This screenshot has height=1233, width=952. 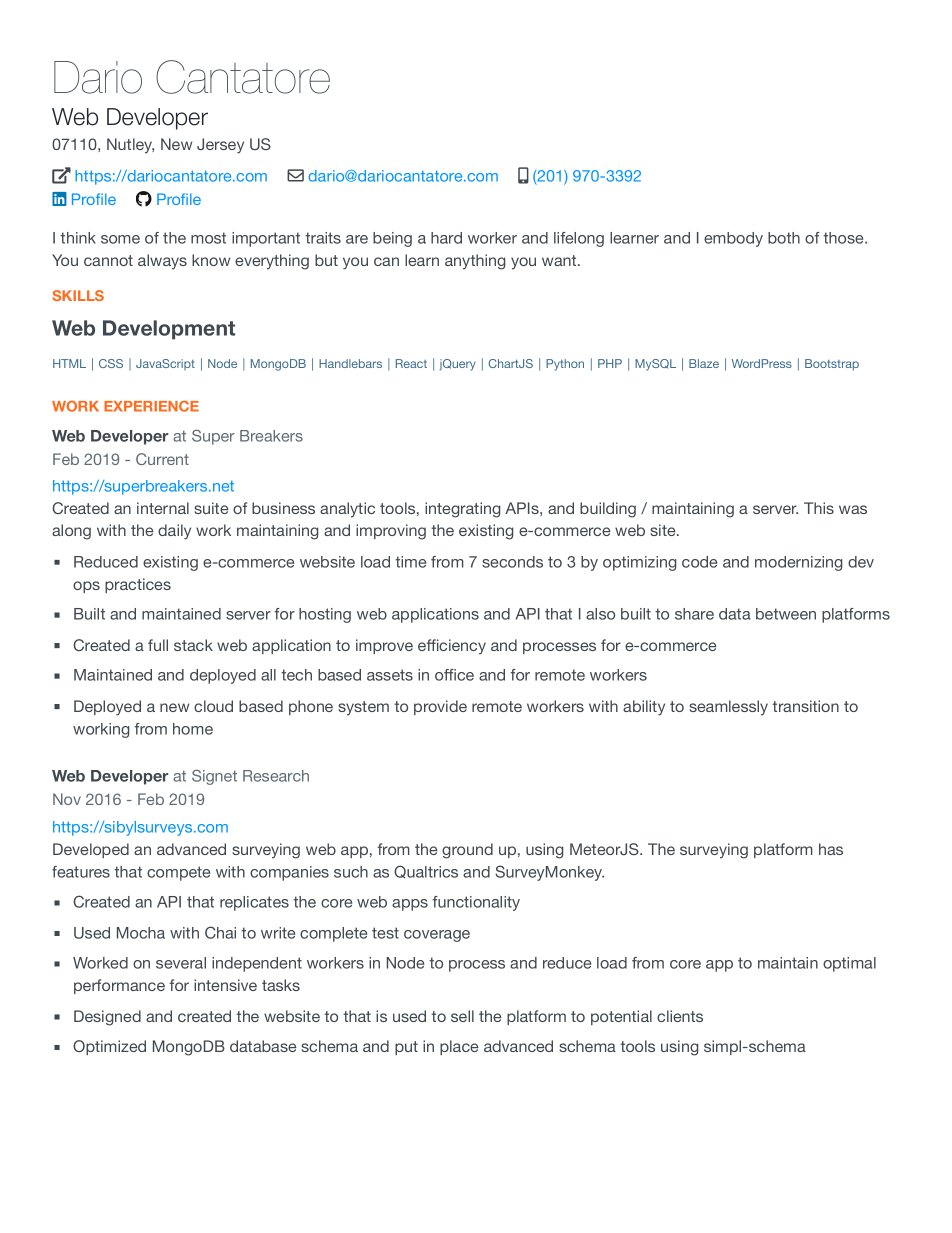 I want to click on Designed, so click(x=107, y=1018).
